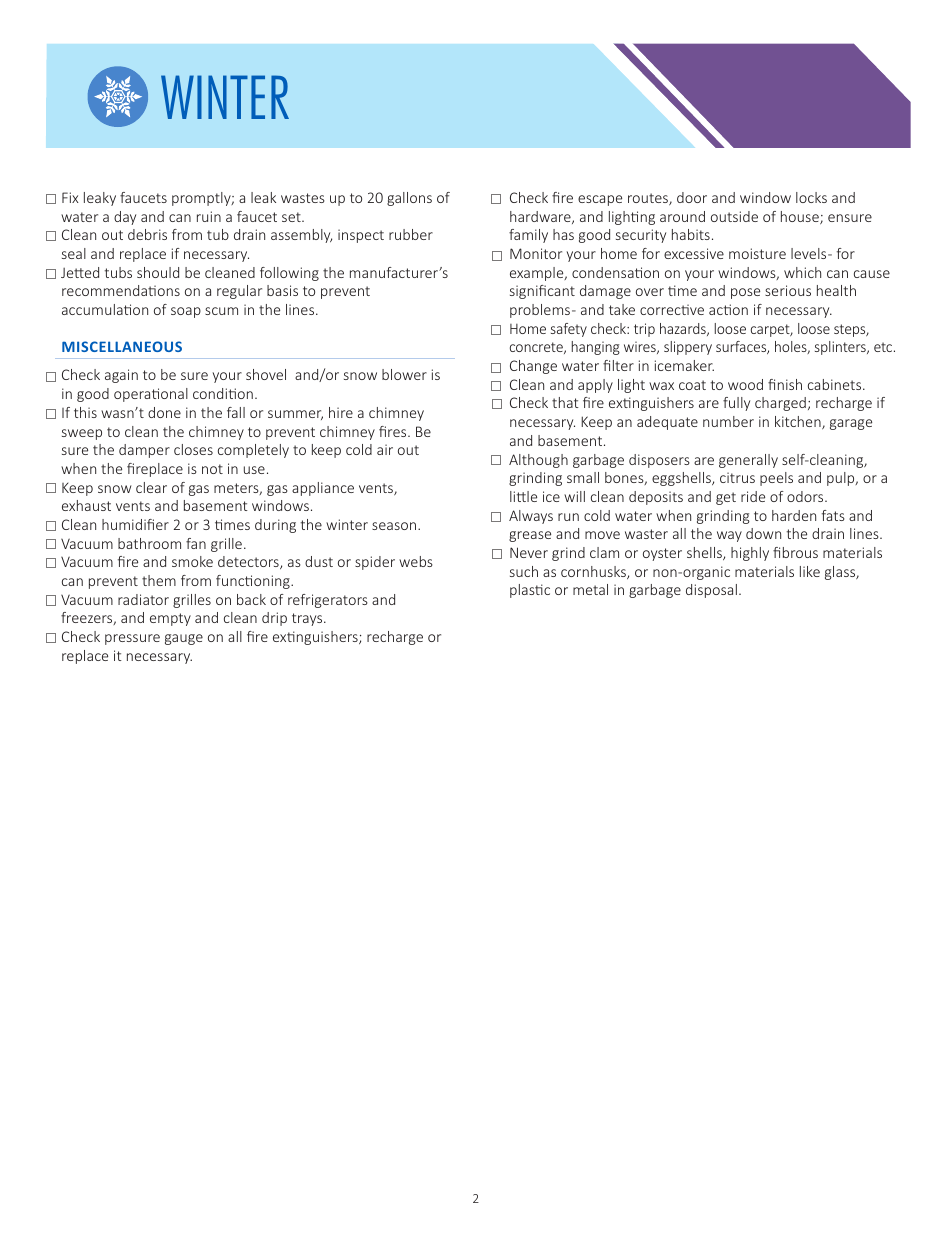 The height and width of the page is (1233, 952). I want to click on hardware, so click(541, 217).
